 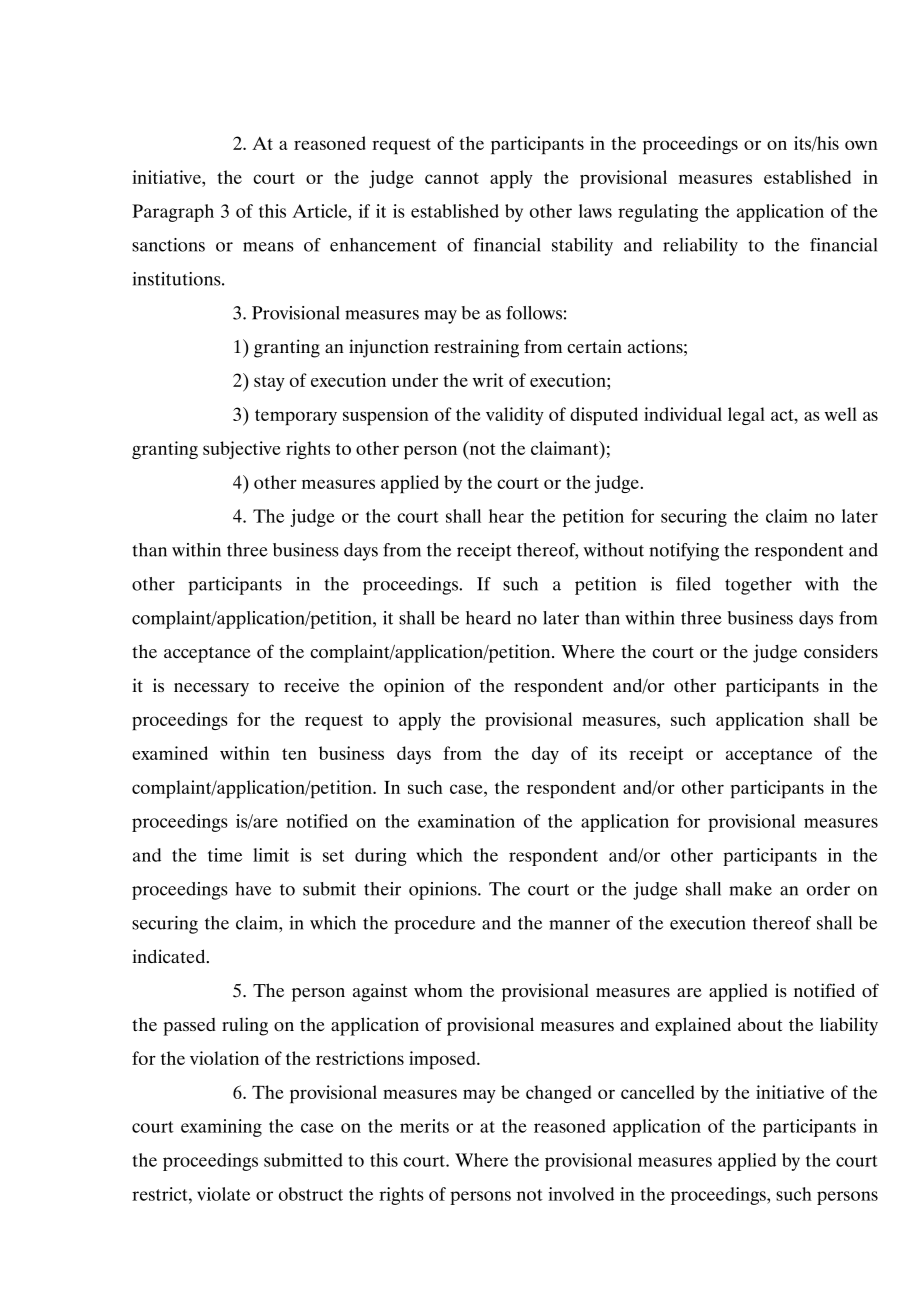 What do you see at coordinates (750, 889) in the screenshot?
I see `make` at bounding box center [750, 889].
